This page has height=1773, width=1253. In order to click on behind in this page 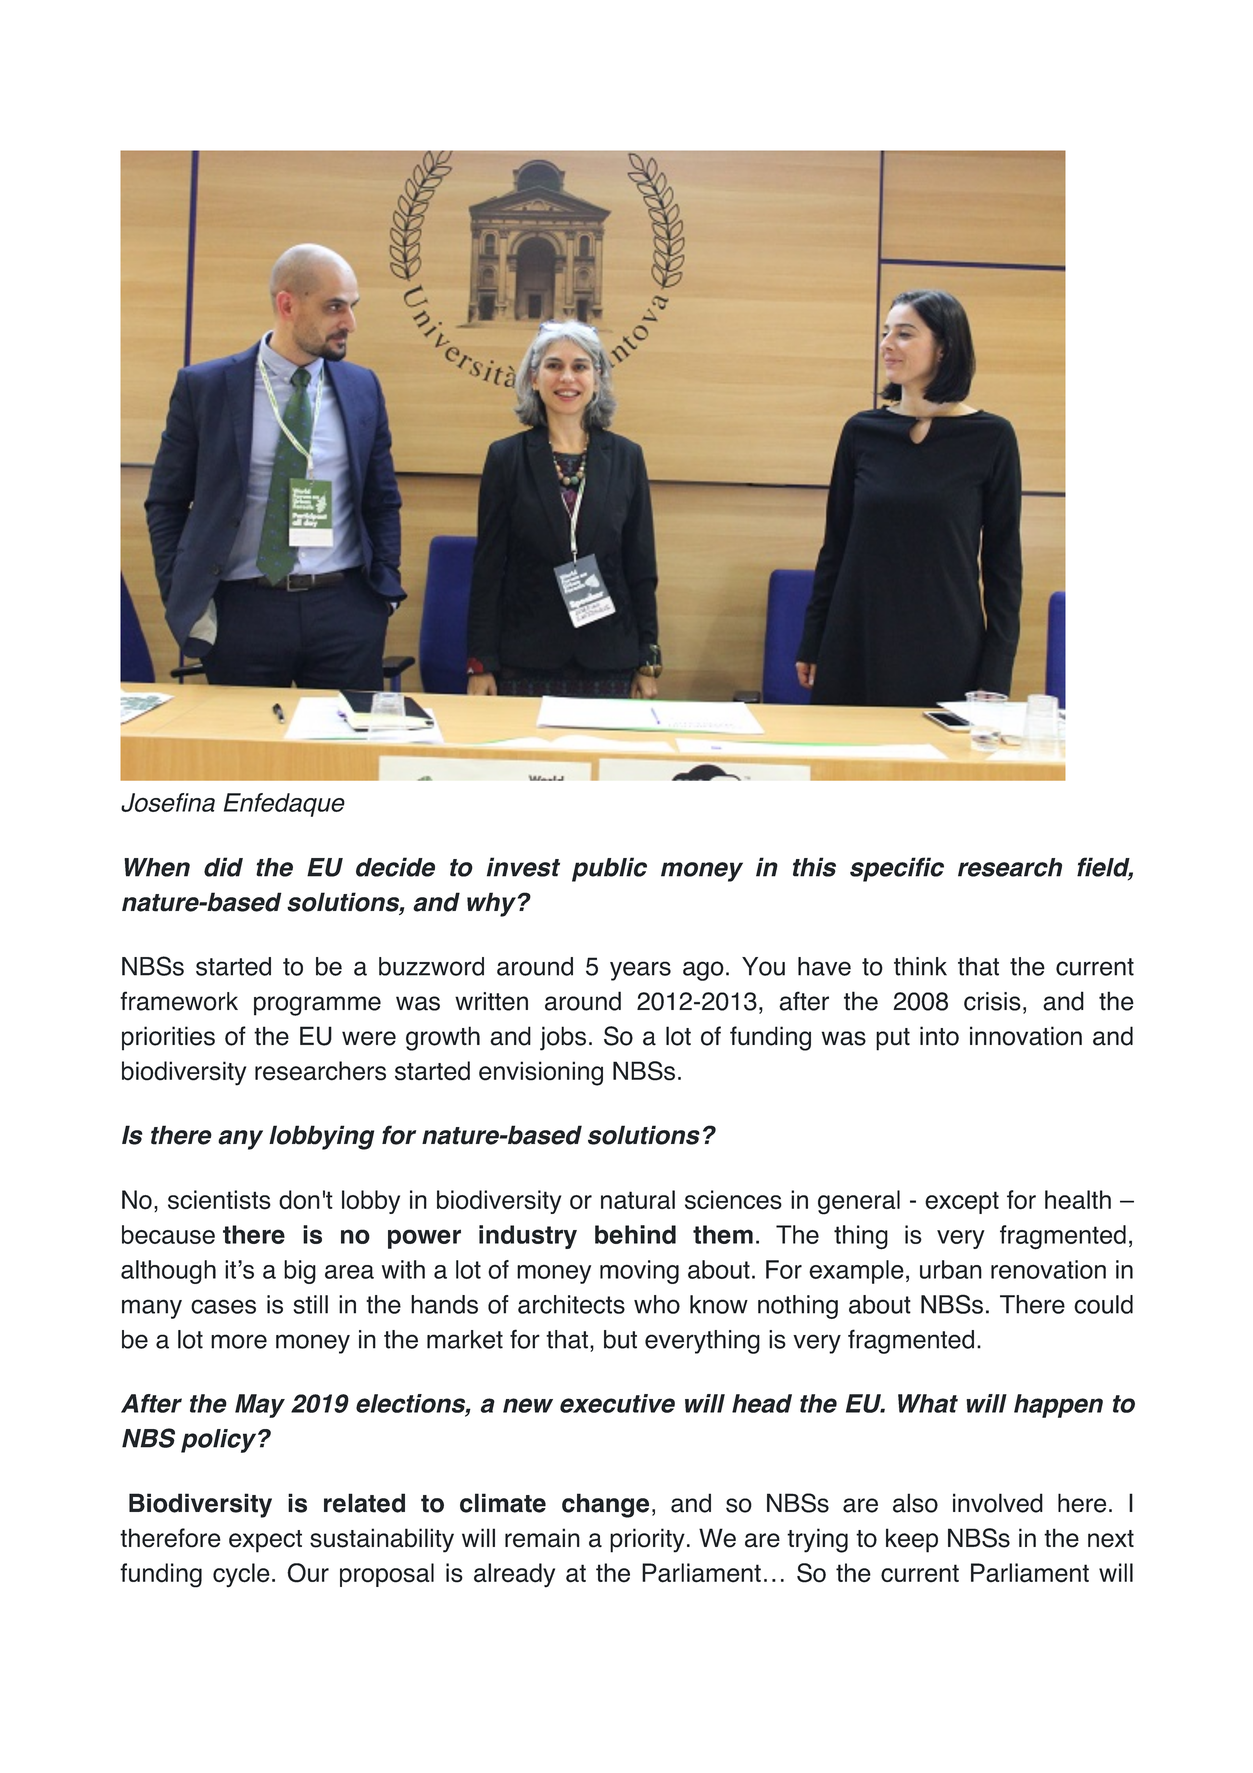, I will do `click(635, 1234)`.
